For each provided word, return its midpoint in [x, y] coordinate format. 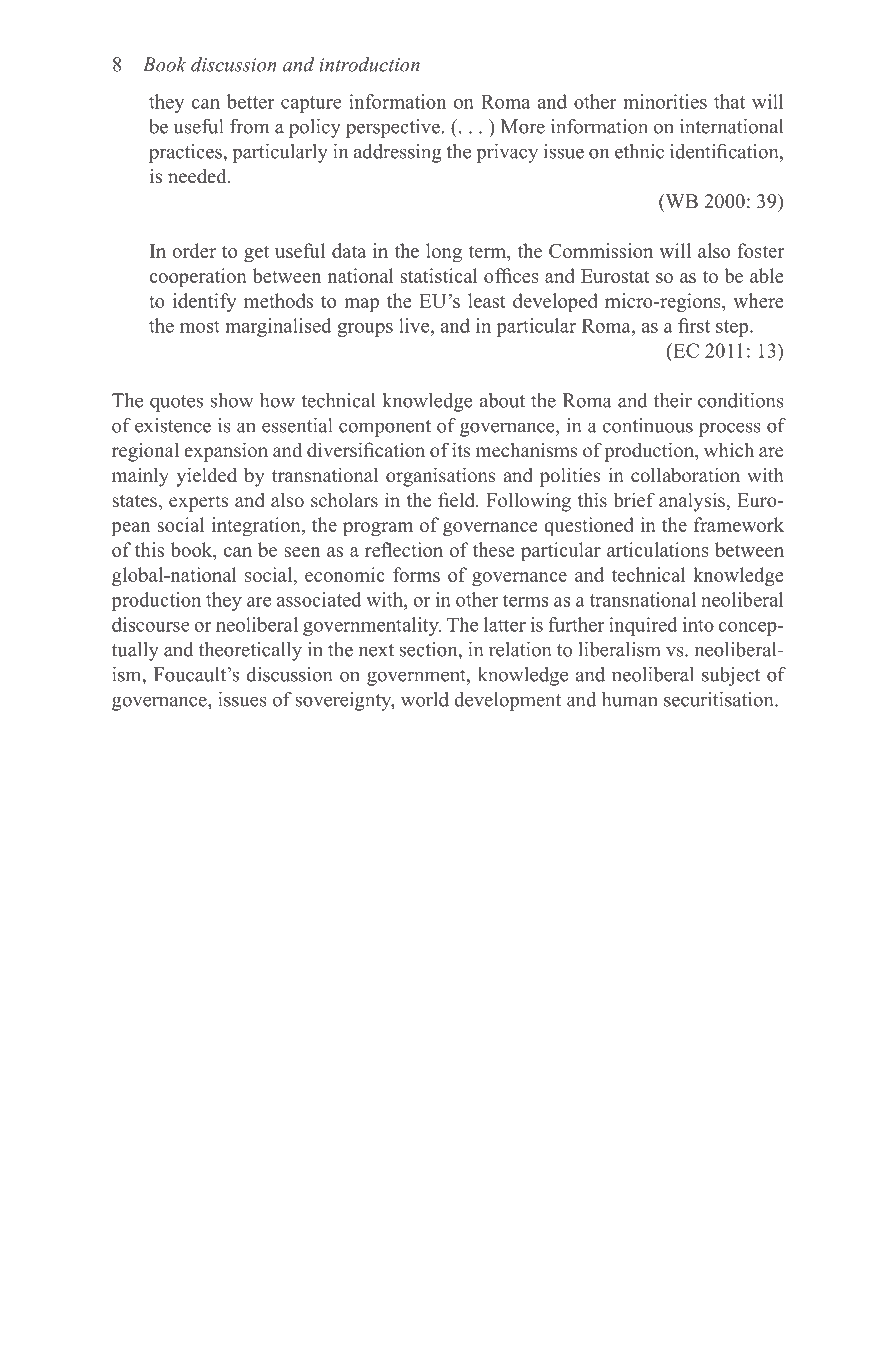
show [232, 400]
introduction [369, 64]
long [444, 252]
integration [257, 526]
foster [760, 250]
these [494, 549]
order [194, 250]
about [502, 400]
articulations [658, 549]
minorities [665, 101]
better [250, 101]
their [673, 400]
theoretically [250, 651]
